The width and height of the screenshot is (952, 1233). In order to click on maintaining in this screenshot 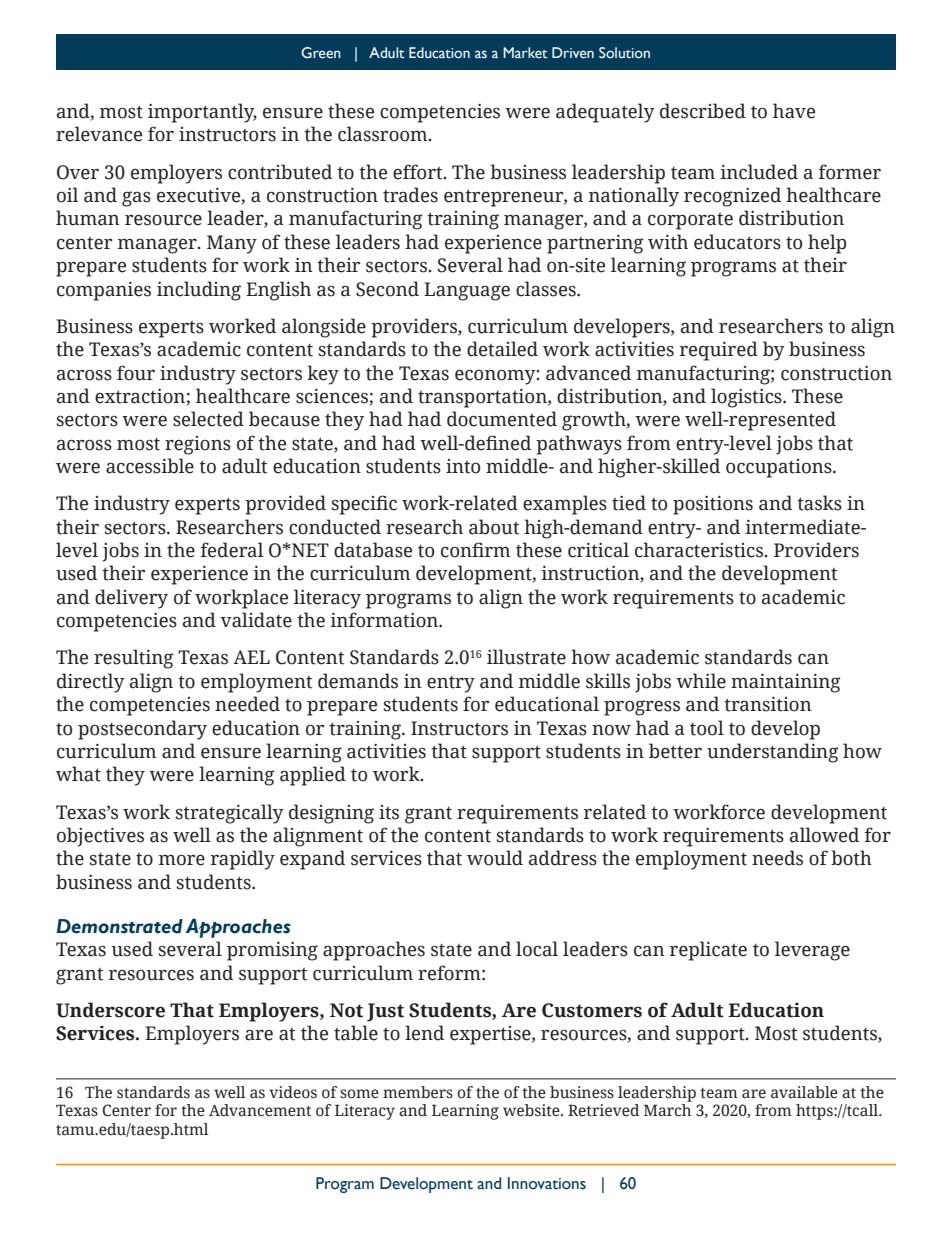, I will do `click(786, 683)`.
